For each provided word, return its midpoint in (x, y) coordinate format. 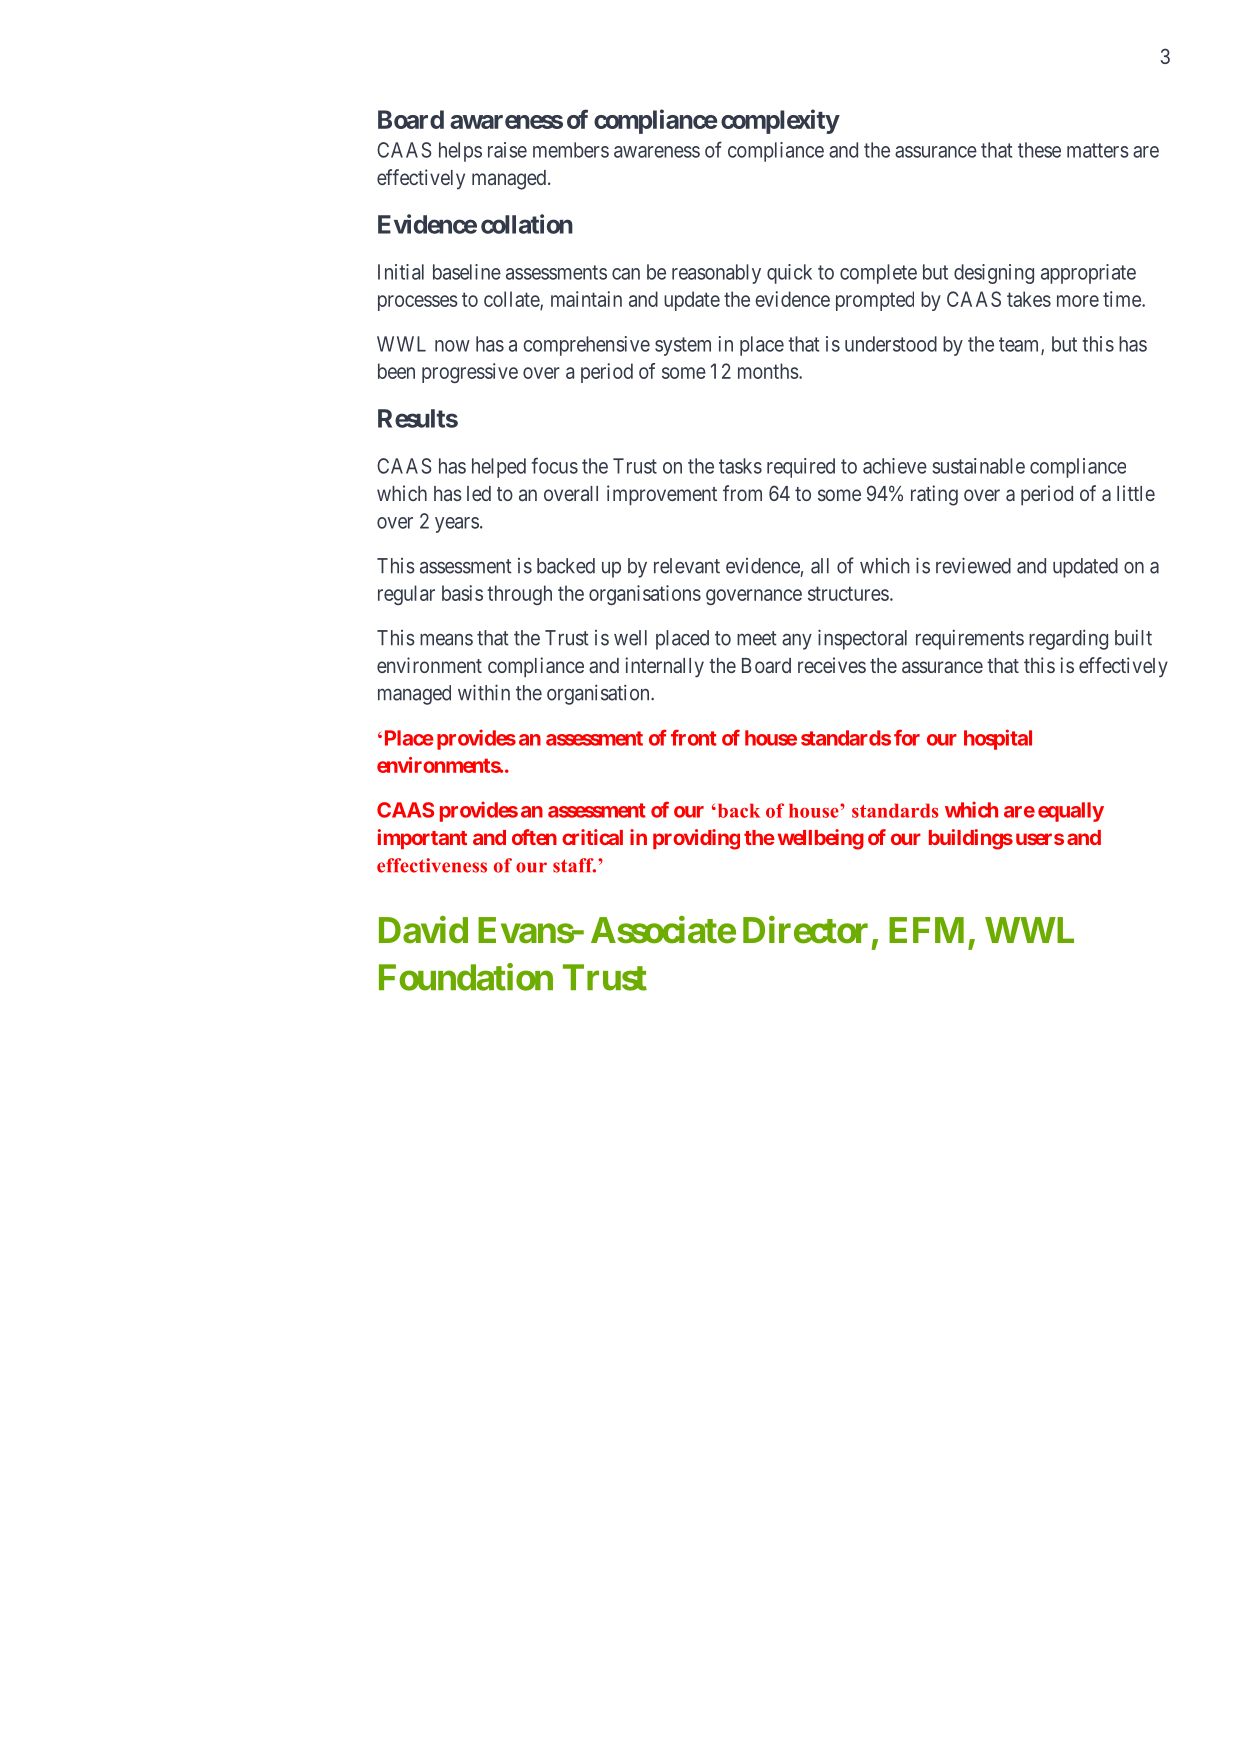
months (768, 371)
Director (805, 930)
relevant (687, 566)
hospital (998, 739)
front (694, 737)
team (1020, 345)
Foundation (466, 977)
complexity (780, 121)
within (484, 692)
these (1039, 150)
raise (507, 150)
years (457, 525)
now (452, 346)
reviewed (973, 565)
